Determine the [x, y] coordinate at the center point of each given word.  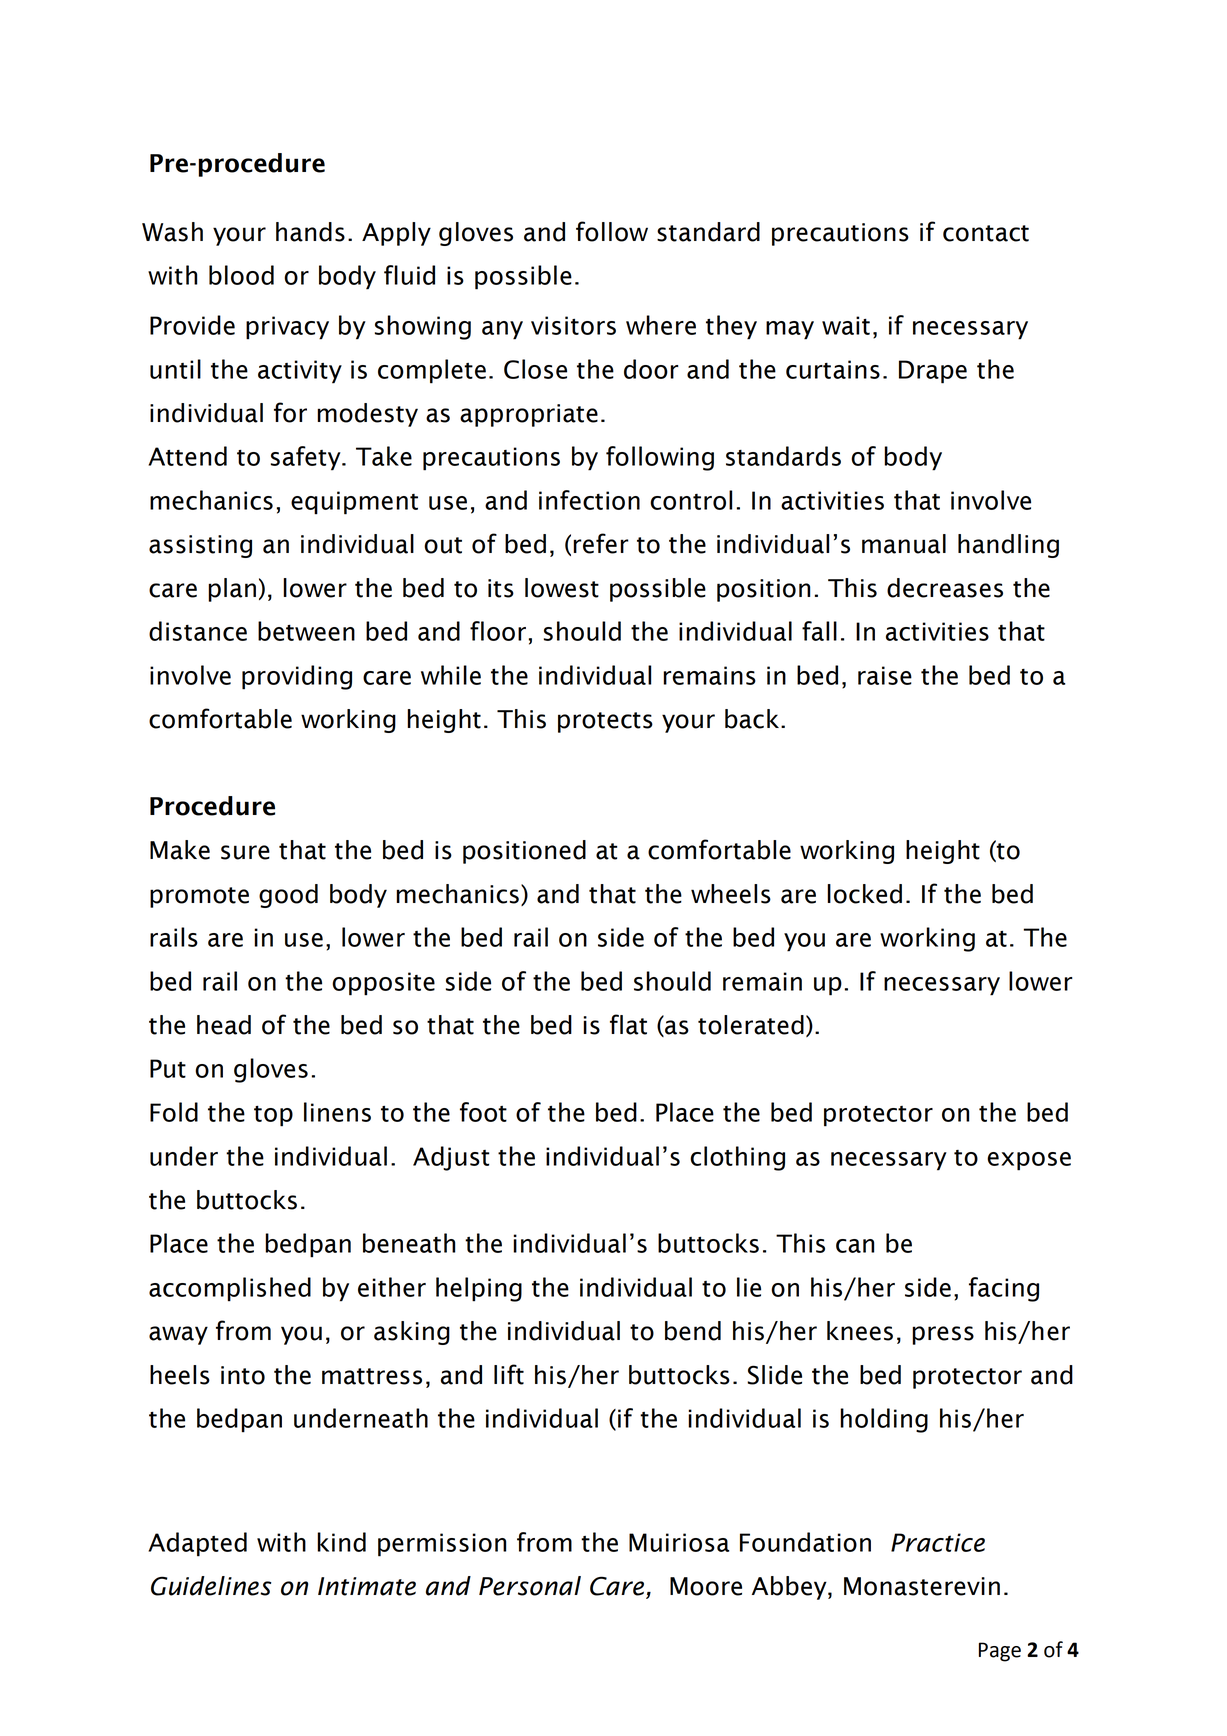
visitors [573, 325]
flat [628, 1024]
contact [986, 233]
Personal [530, 1586]
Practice [938, 1542]
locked [865, 894]
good [288, 896]
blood [241, 275]
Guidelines [211, 1586]
